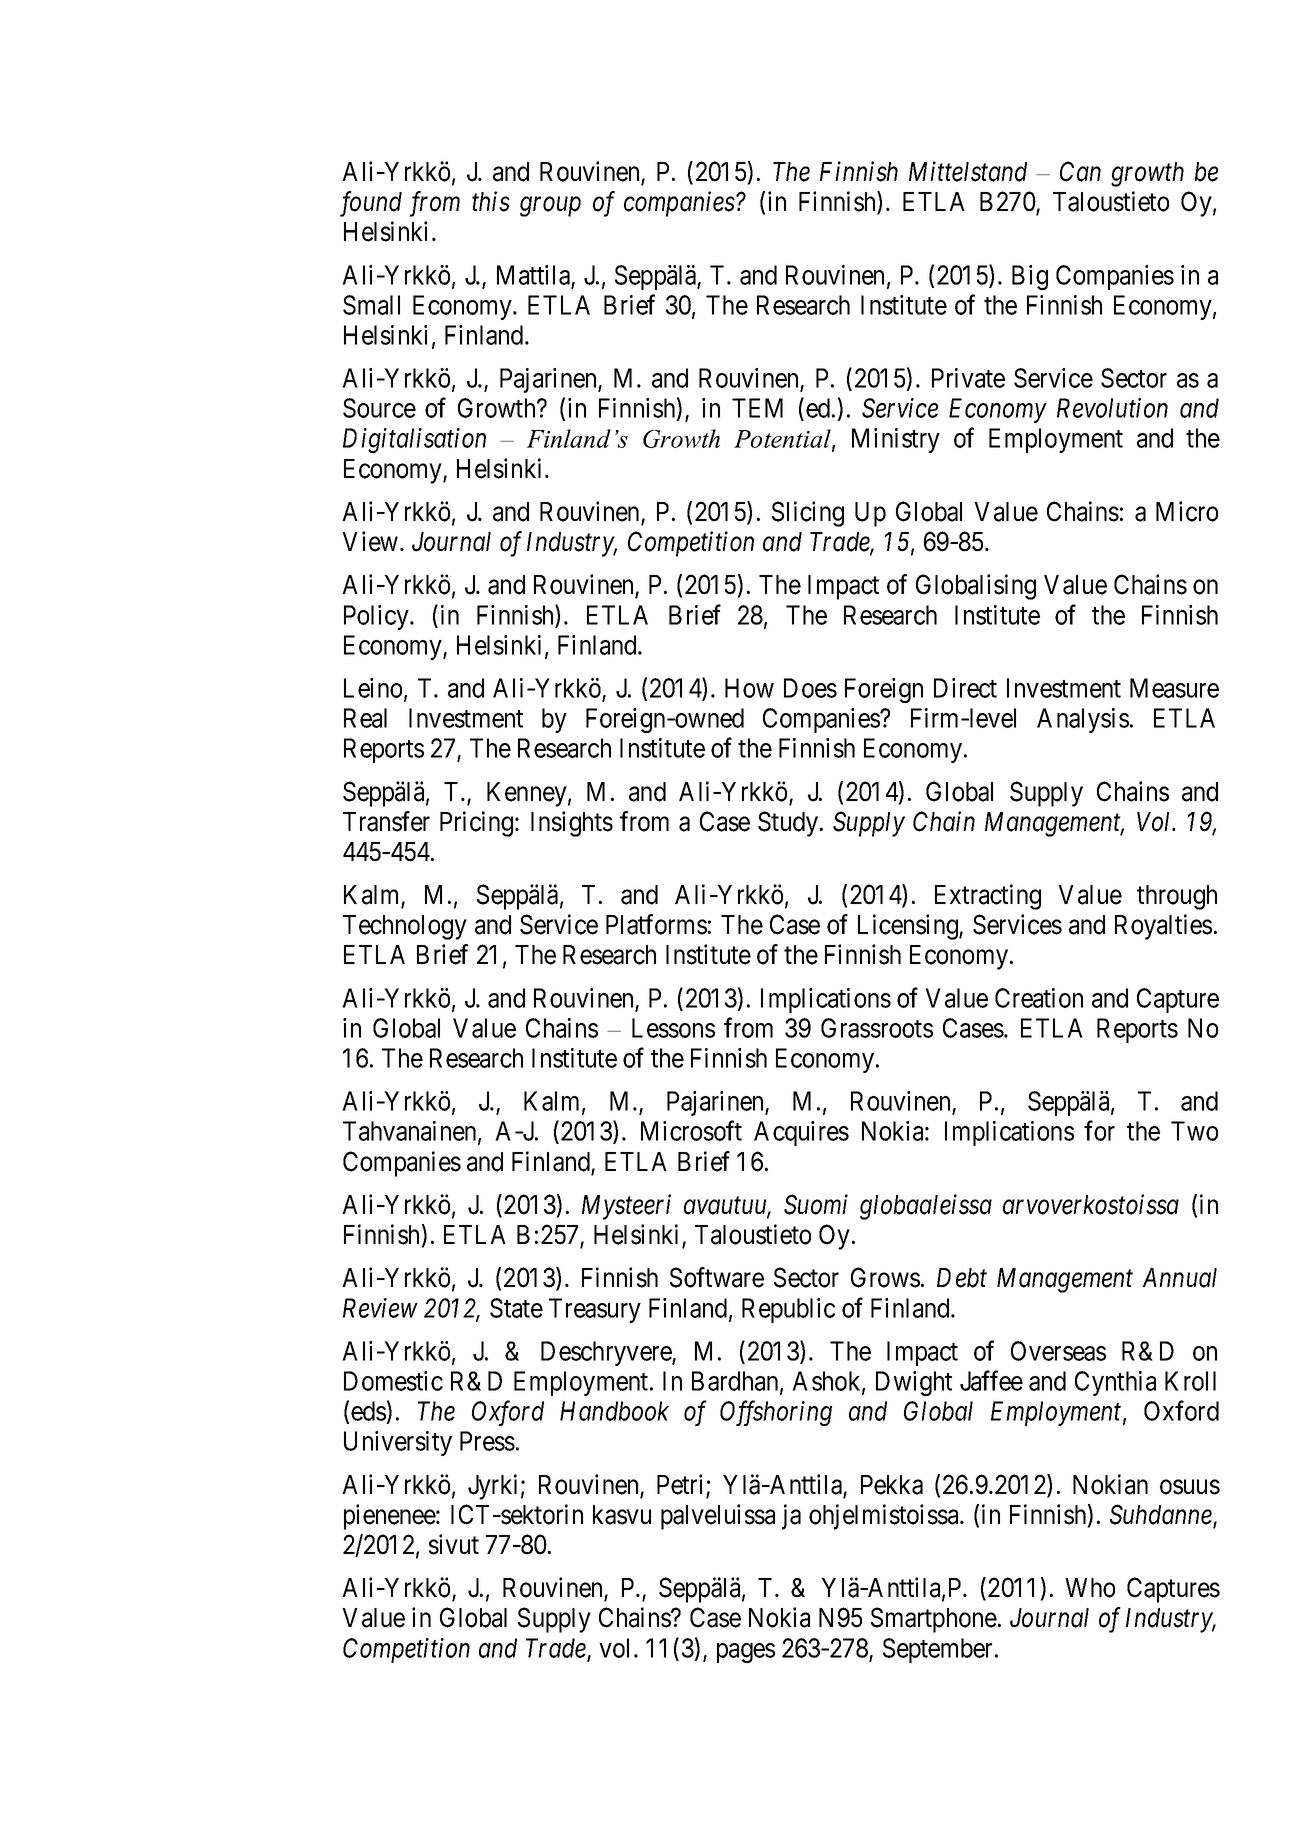  Describe the element at coordinates (1179, 1278) in the screenshot. I see `Annual` at that location.
